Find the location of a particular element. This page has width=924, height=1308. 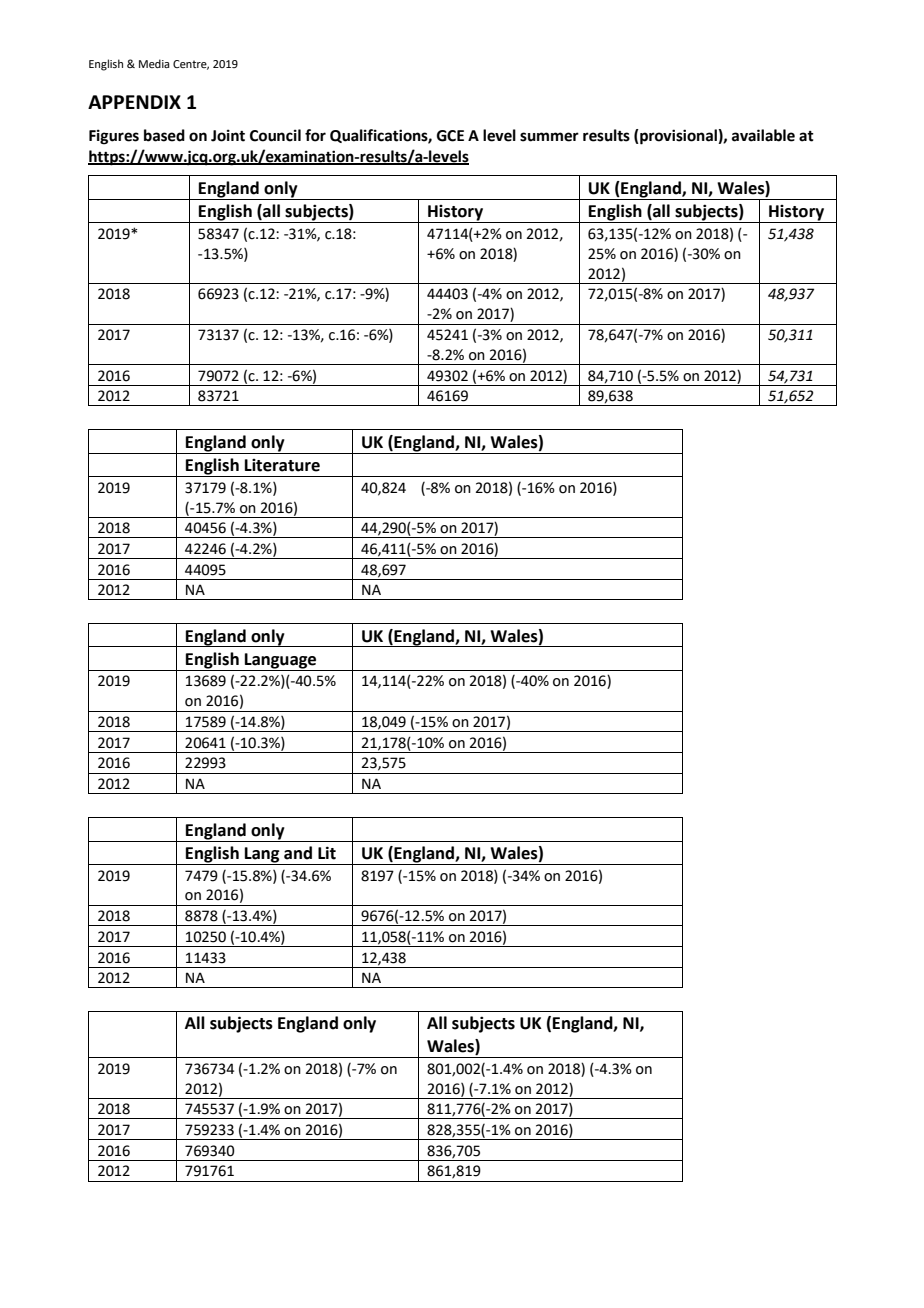

GCE is located at coordinates (450, 136).
